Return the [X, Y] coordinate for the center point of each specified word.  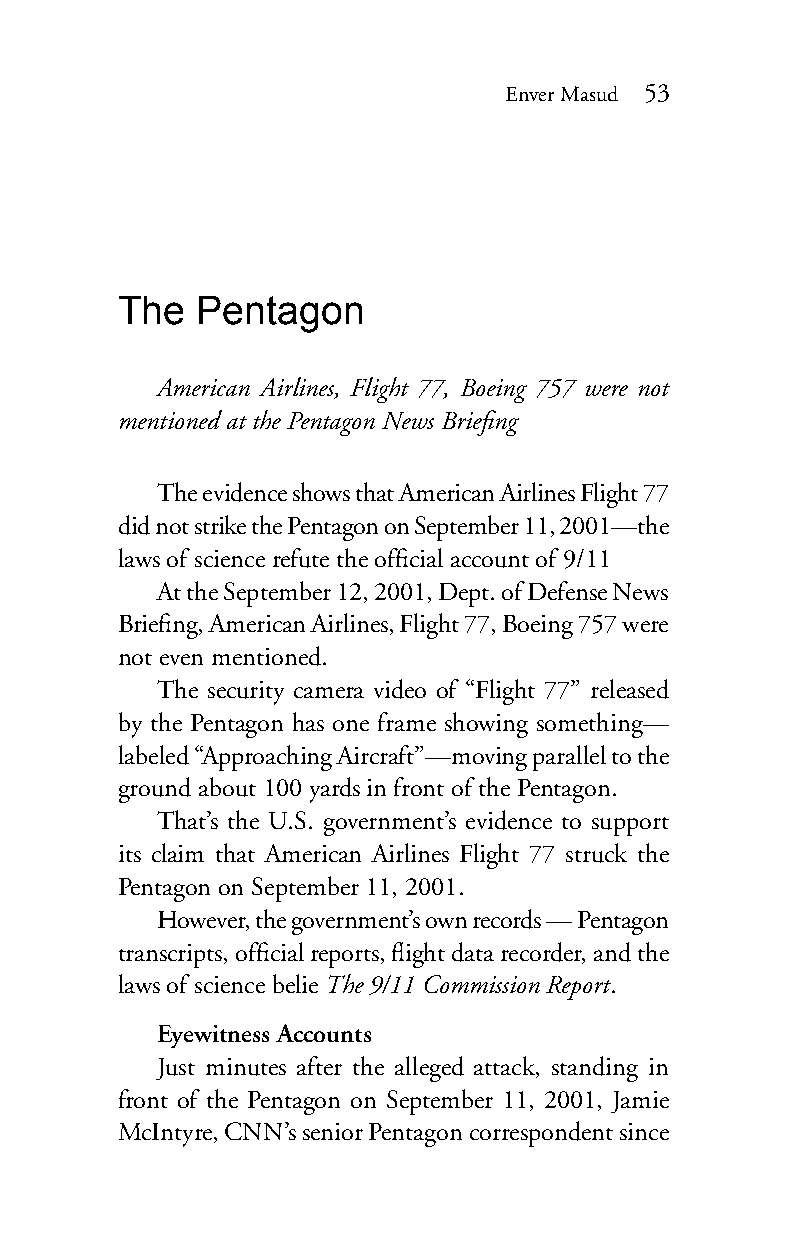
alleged [429, 1069]
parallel [569, 758]
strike [220, 524]
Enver [530, 94]
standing [595, 1069]
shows [321, 491]
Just [175, 1069]
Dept [465, 595]
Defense [567, 590]
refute [301, 558]
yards [335, 790]
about [227, 787]
